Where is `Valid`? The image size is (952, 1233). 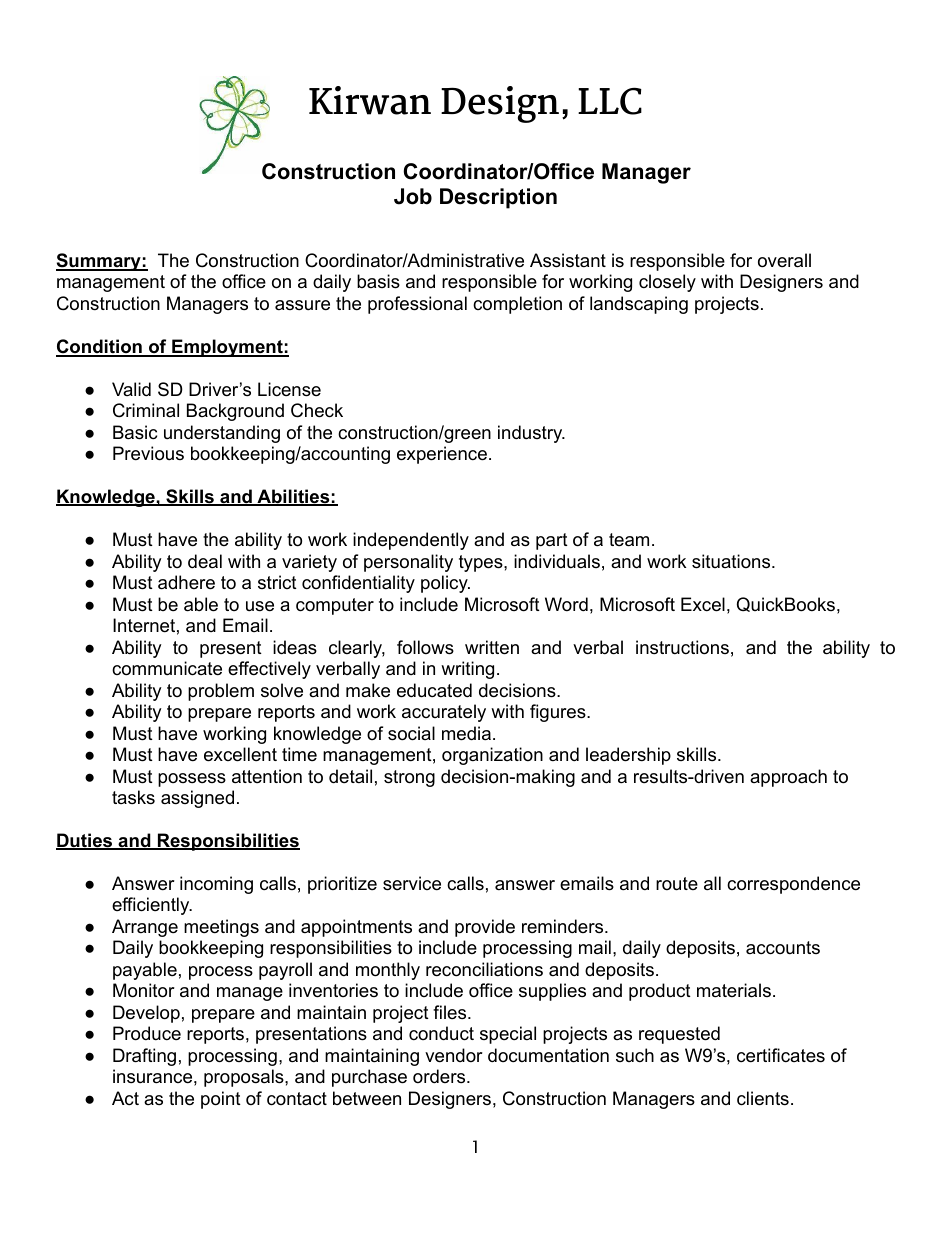
Valid is located at coordinates (131, 389).
